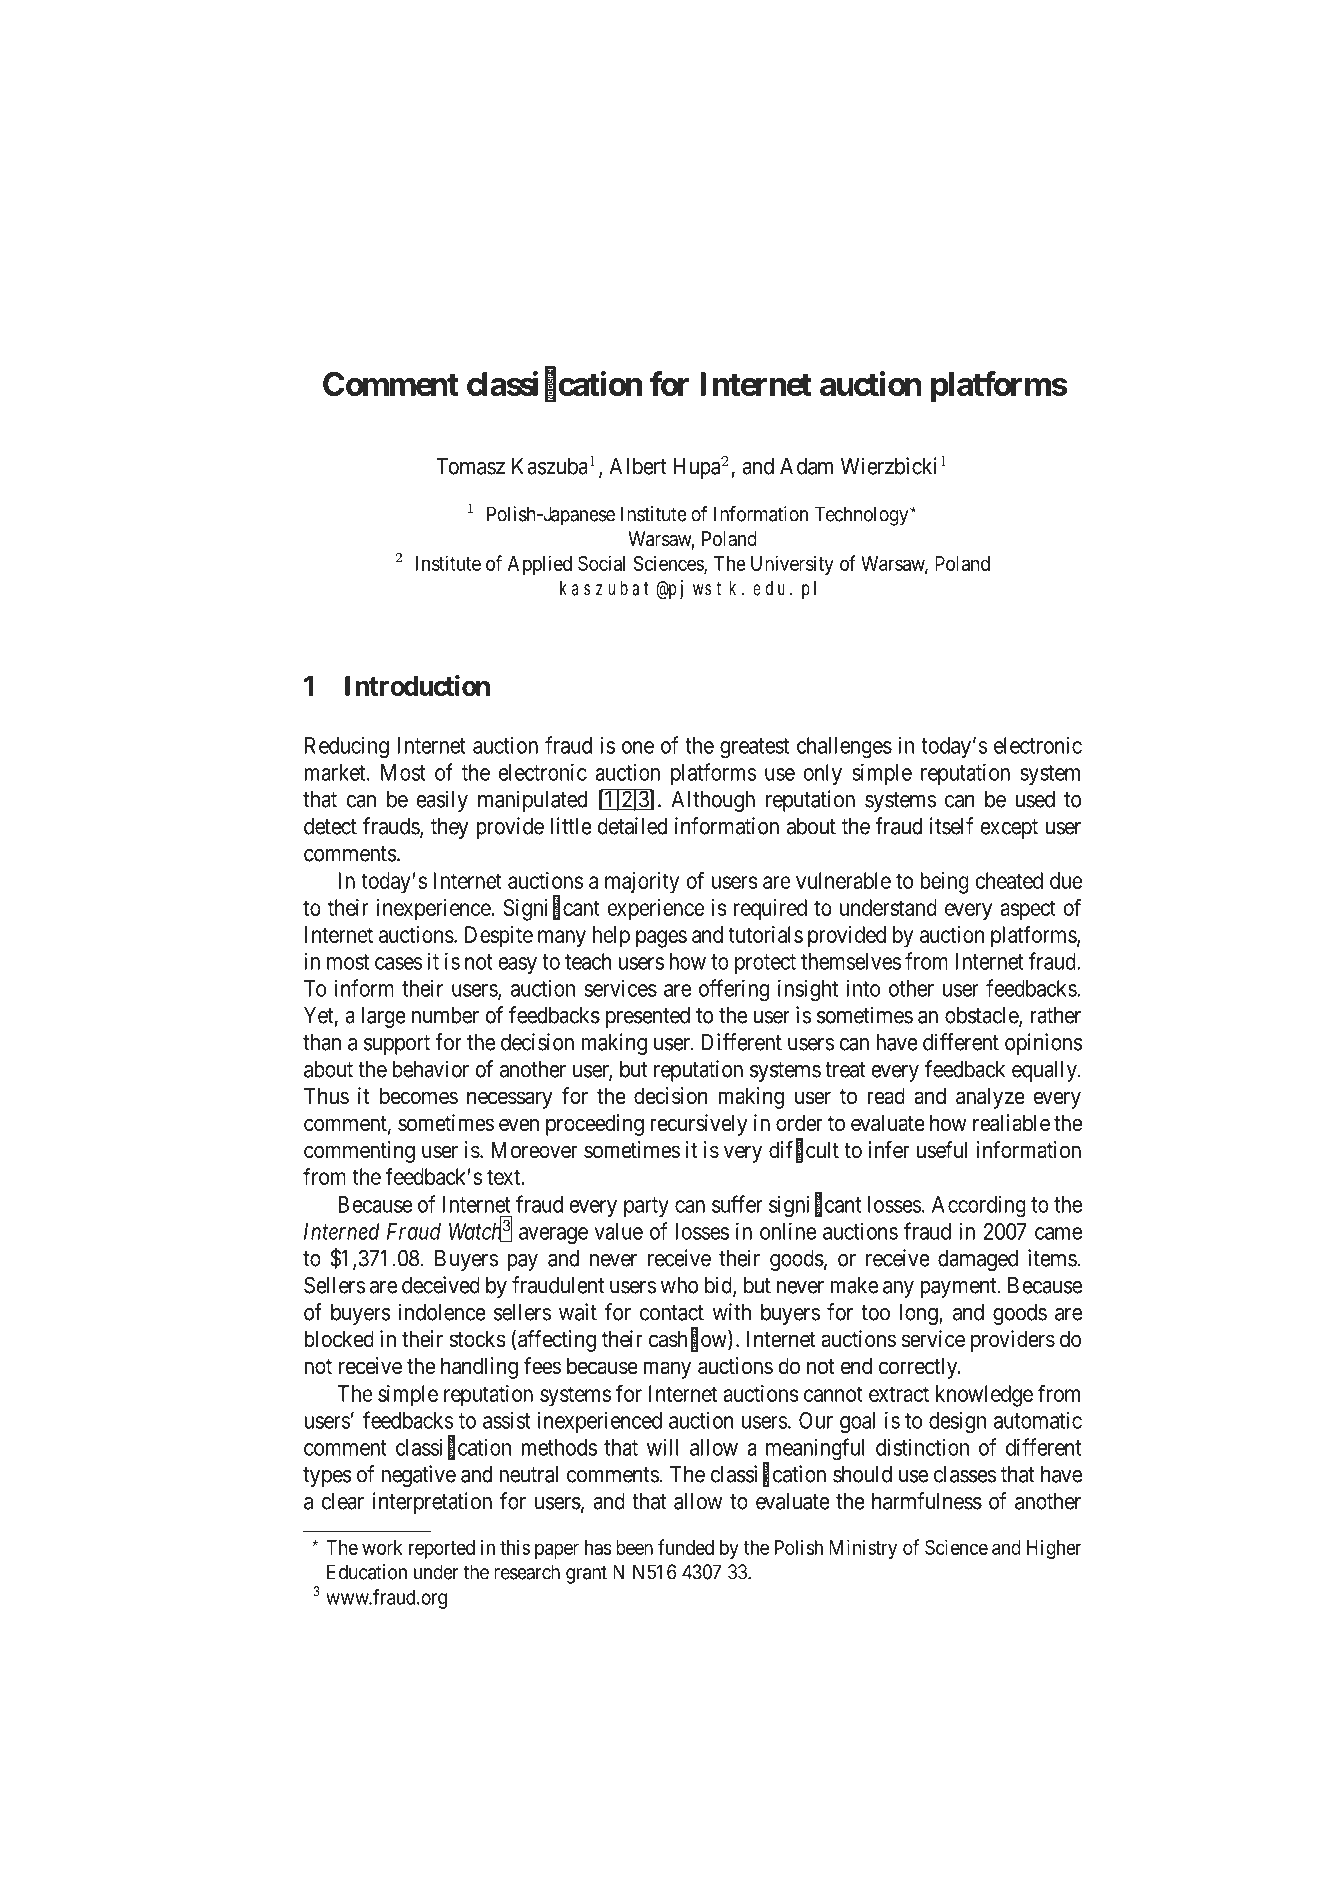 Image resolution: width=1339 pixels, height=1895 pixels. What do you see at coordinates (979, 1206) in the screenshot?
I see `According` at bounding box center [979, 1206].
